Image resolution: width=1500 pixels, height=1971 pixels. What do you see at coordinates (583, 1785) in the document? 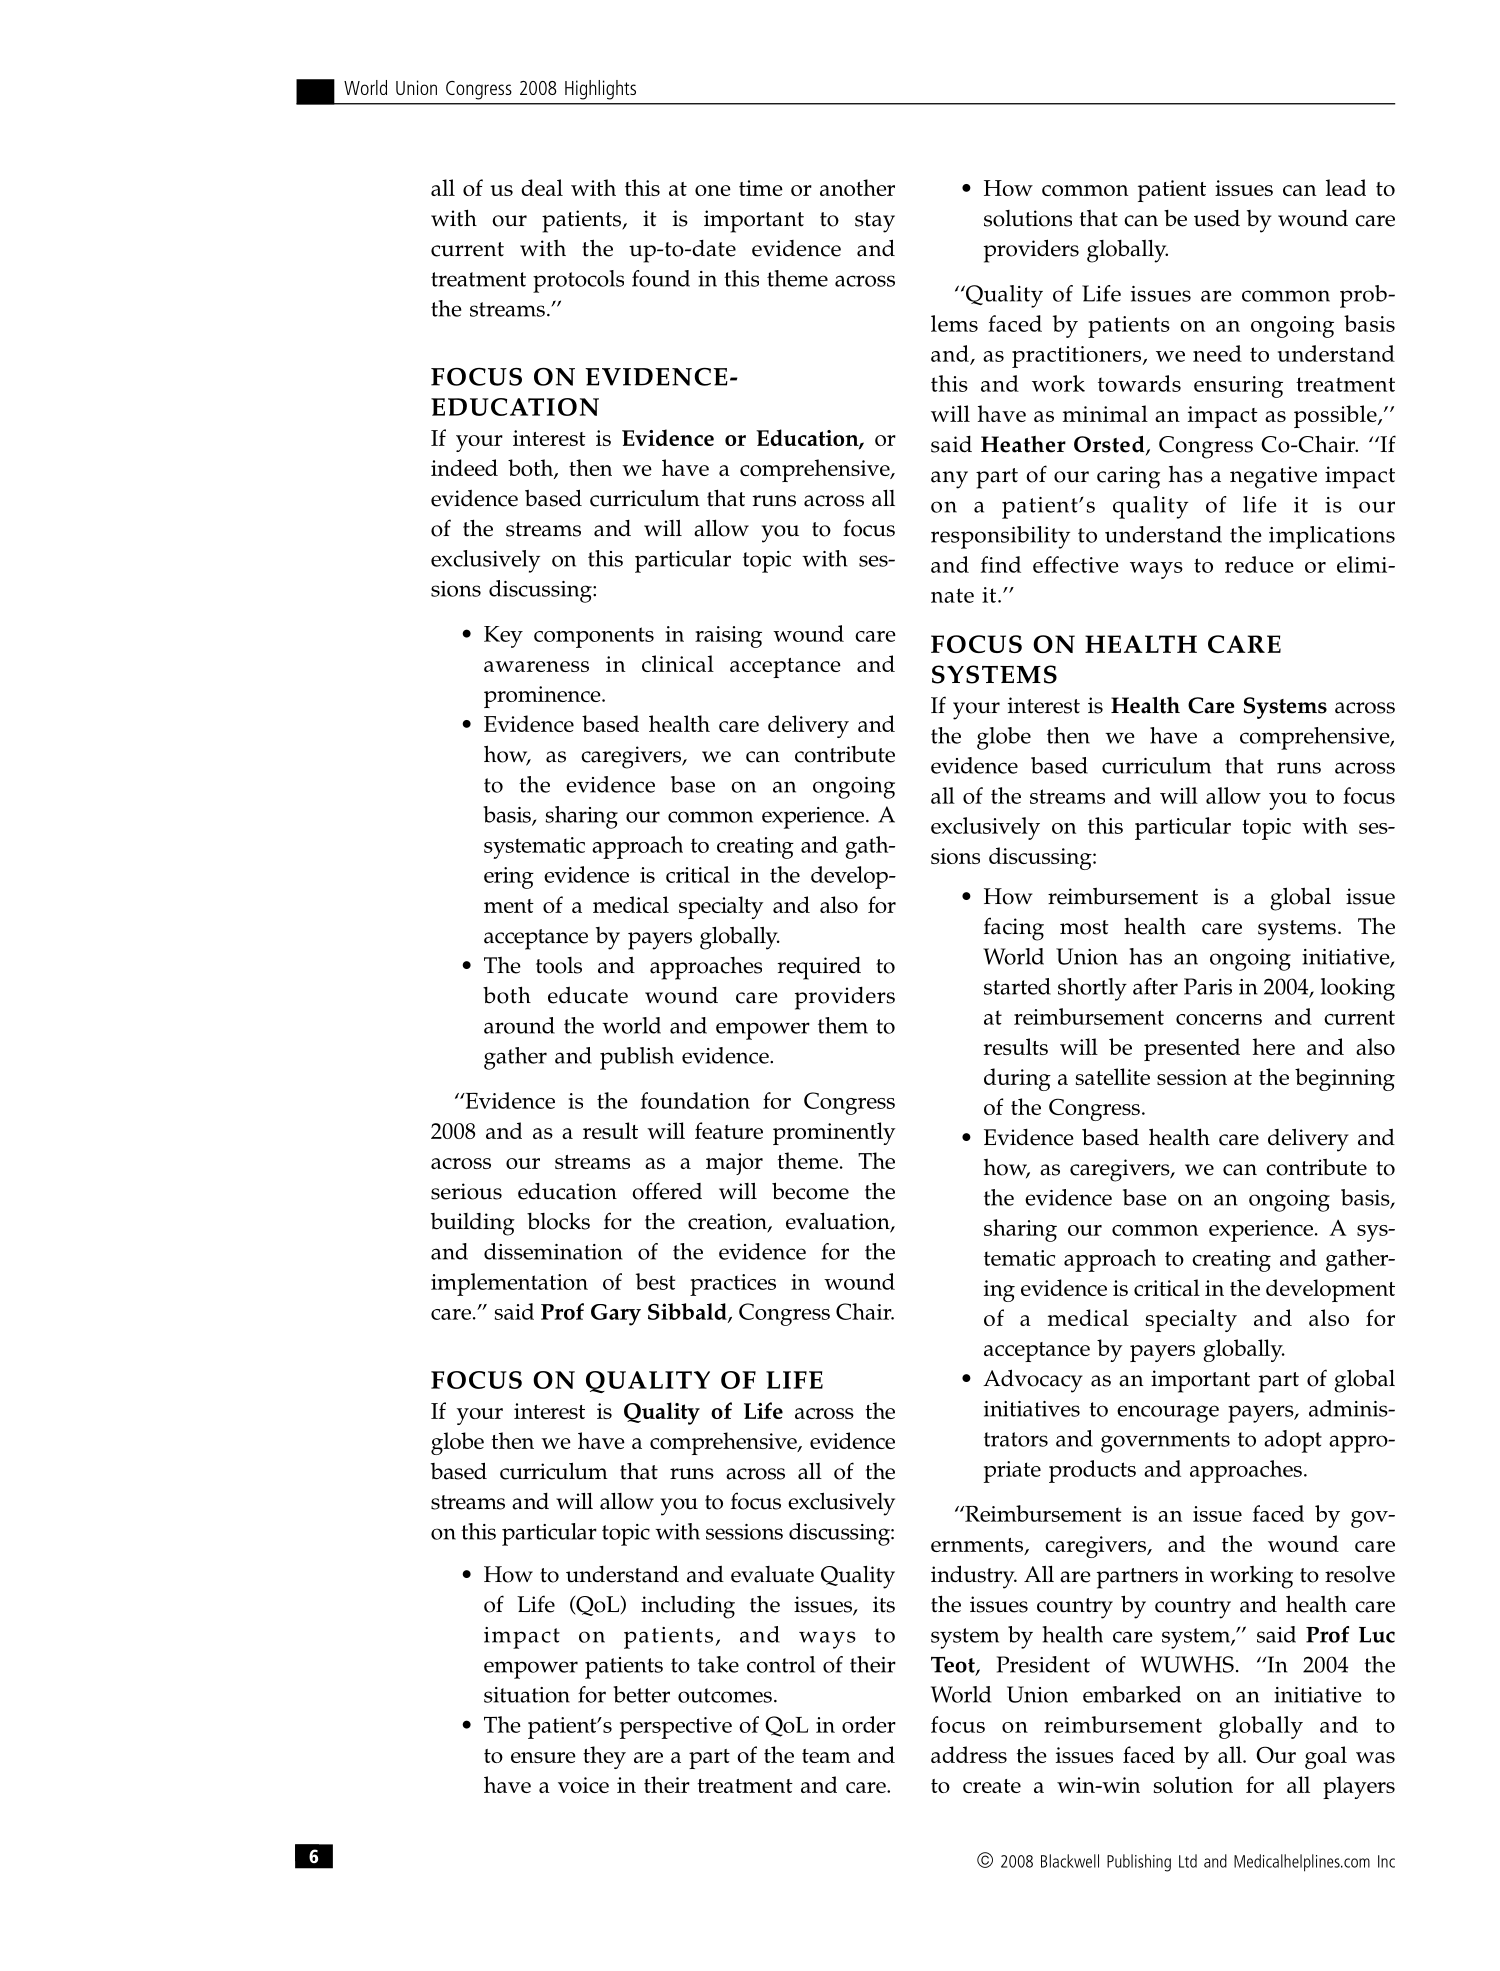
I see `voice` at bounding box center [583, 1785].
